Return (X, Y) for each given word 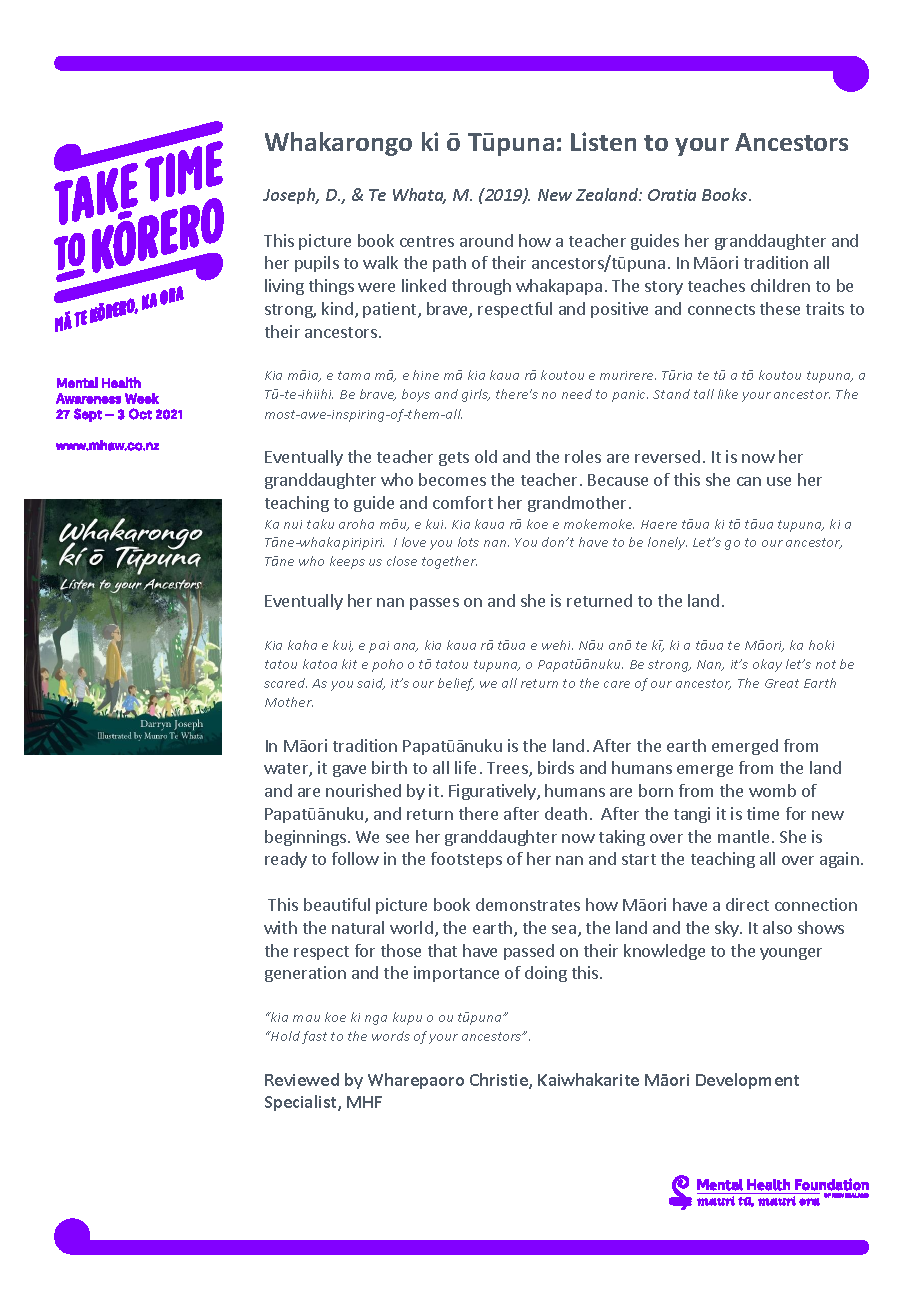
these (780, 308)
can (749, 481)
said (371, 684)
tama (354, 375)
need (577, 394)
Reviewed (302, 1079)
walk (380, 262)
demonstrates (528, 904)
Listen (603, 141)
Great (782, 683)
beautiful (337, 904)
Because (618, 480)
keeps (347, 562)
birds (556, 767)
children (780, 285)
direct (747, 904)
